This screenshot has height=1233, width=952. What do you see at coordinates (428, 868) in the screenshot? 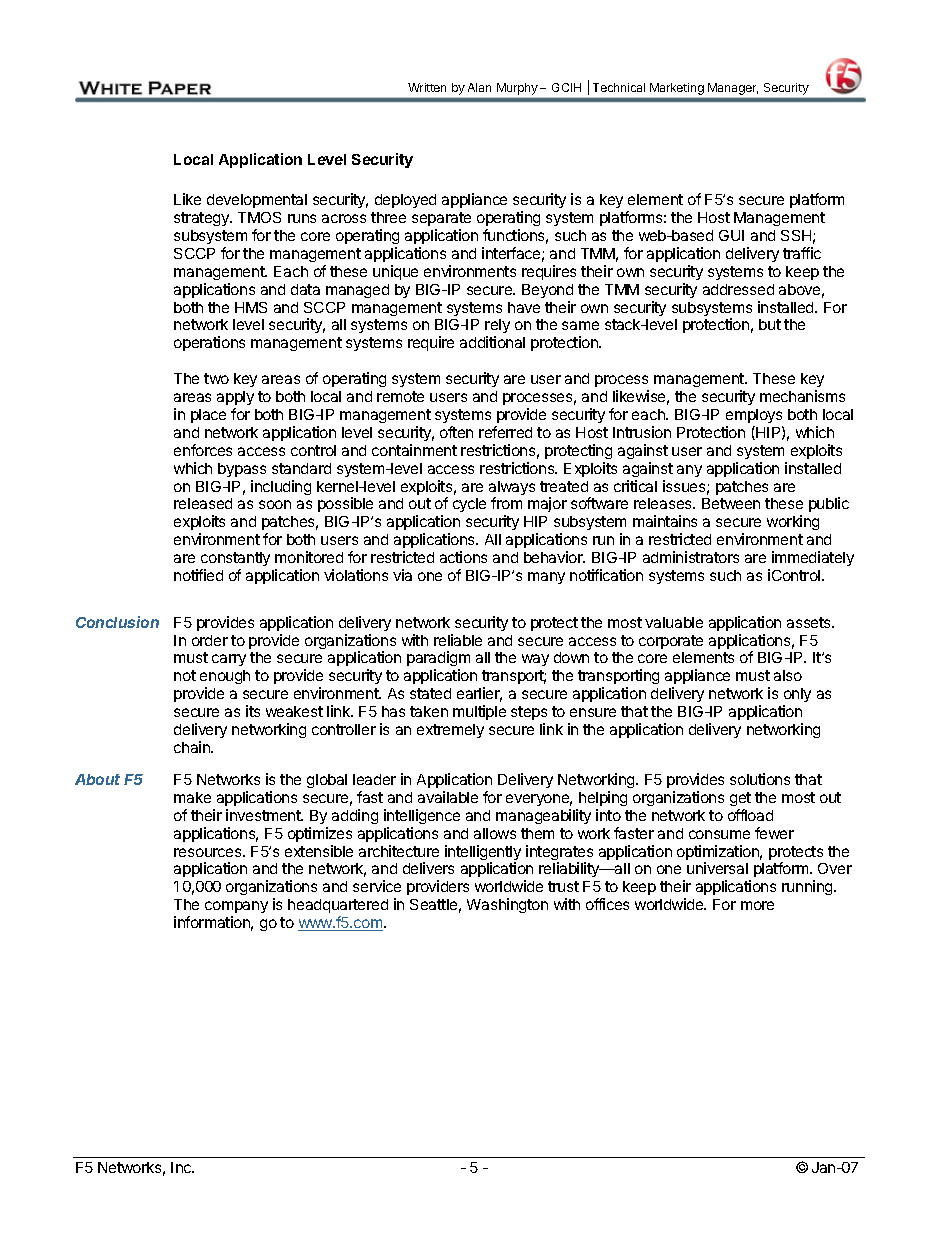
I see `delivers` at bounding box center [428, 868].
